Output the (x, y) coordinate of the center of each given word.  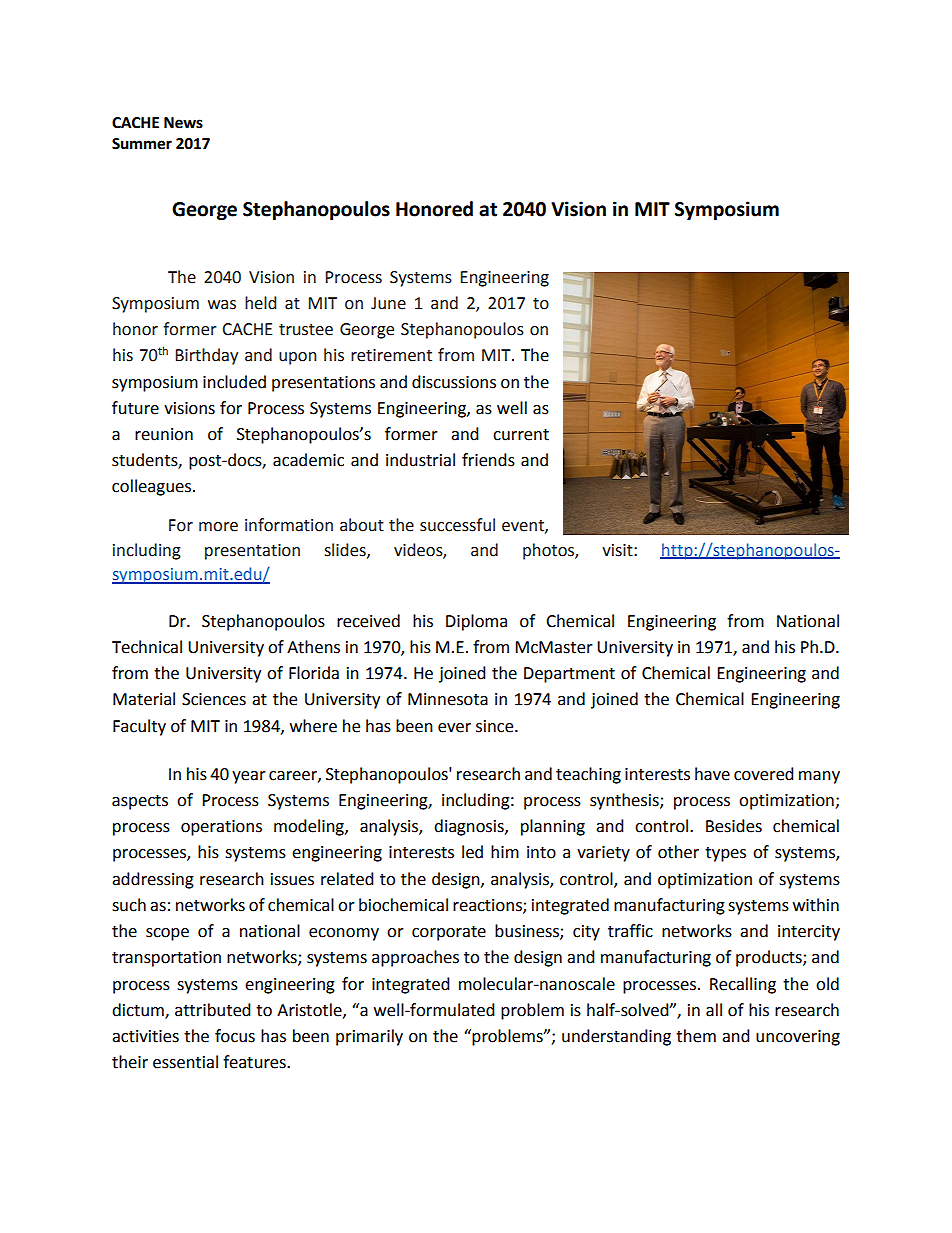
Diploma (476, 622)
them (696, 1036)
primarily (369, 1037)
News (183, 123)
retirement (391, 355)
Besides (734, 826)
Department (569, 675)
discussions (454, 382)
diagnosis (470, 827)
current (521, 435)
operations (221, 828)
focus (235, 1036)
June (388, 303)
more (218, 527)
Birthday (206, 356)
